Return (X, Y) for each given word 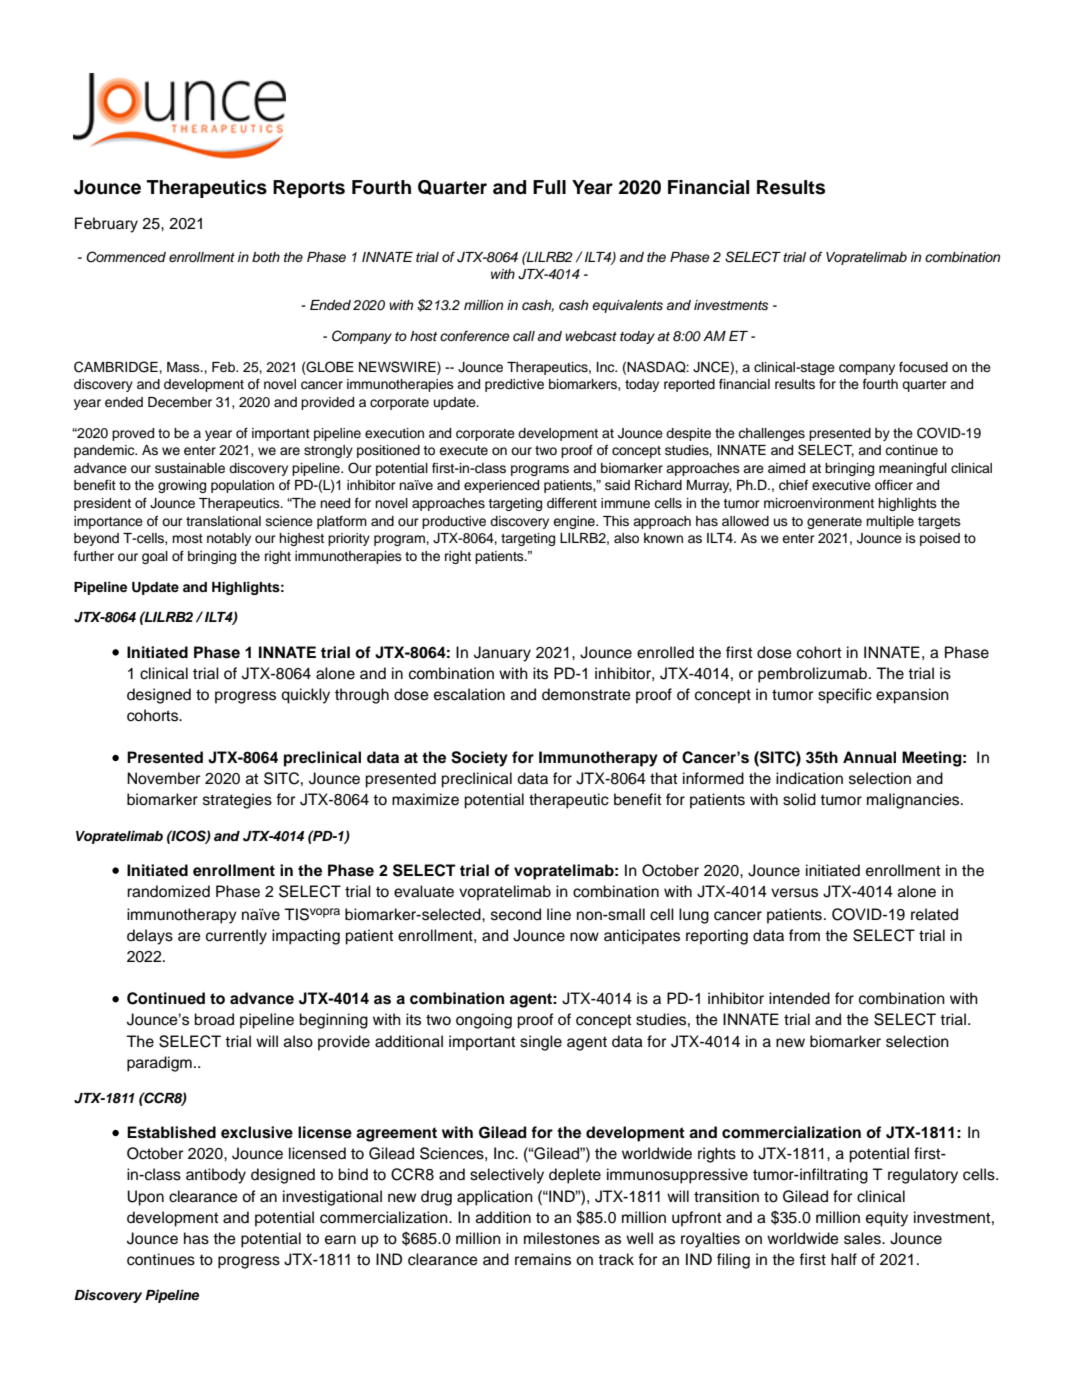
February (106, 225)
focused (923, 367)
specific (845, 696)
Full (549, 187)
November (163, 778)
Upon (145, 1198)
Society (479, 759)
